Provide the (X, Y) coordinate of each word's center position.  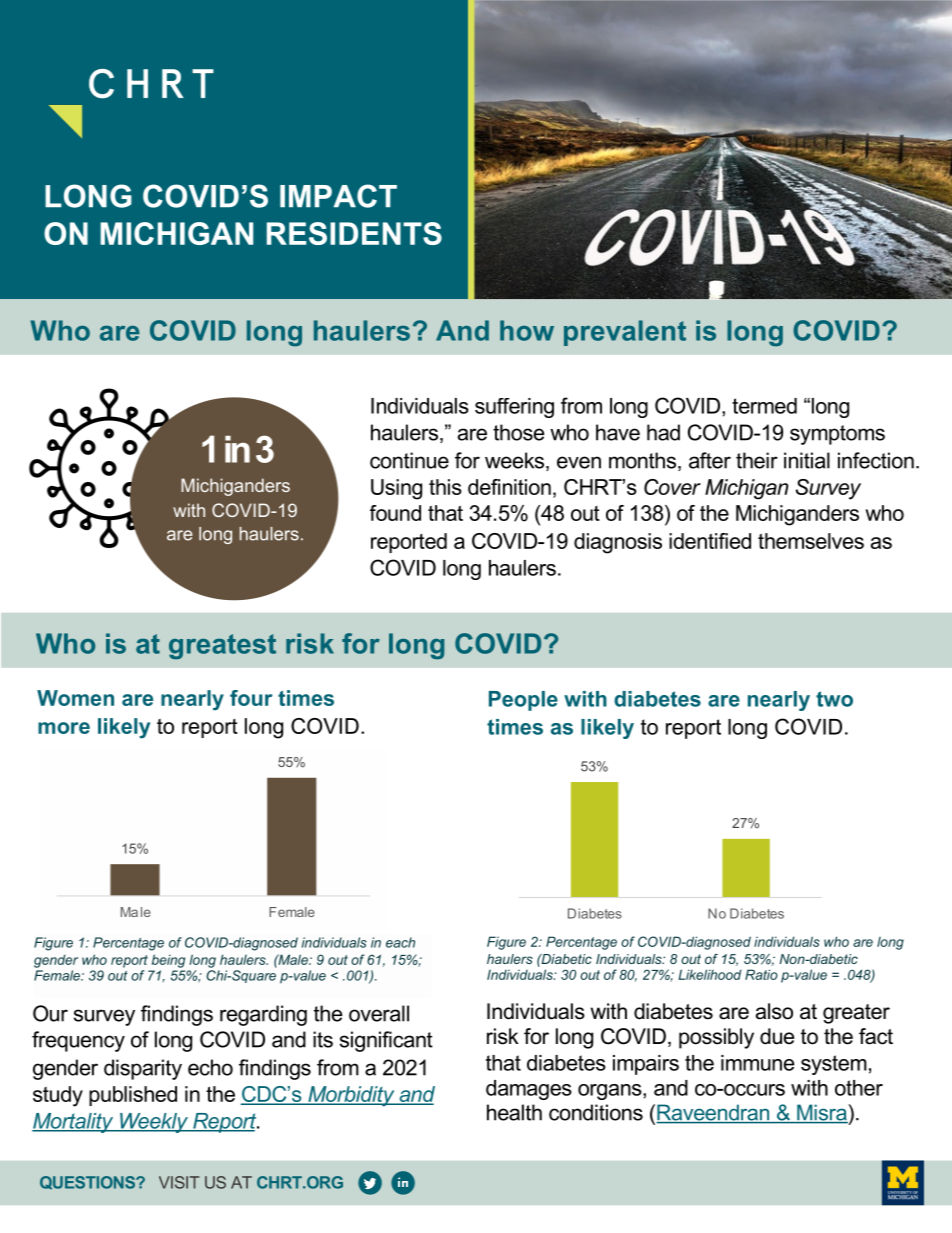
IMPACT (338, 196)
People (523, 701)
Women (75, 698)
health (514, 1112)
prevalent (625, 333)
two (834, 699)
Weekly (154, 1123)
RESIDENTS (354, 233)
